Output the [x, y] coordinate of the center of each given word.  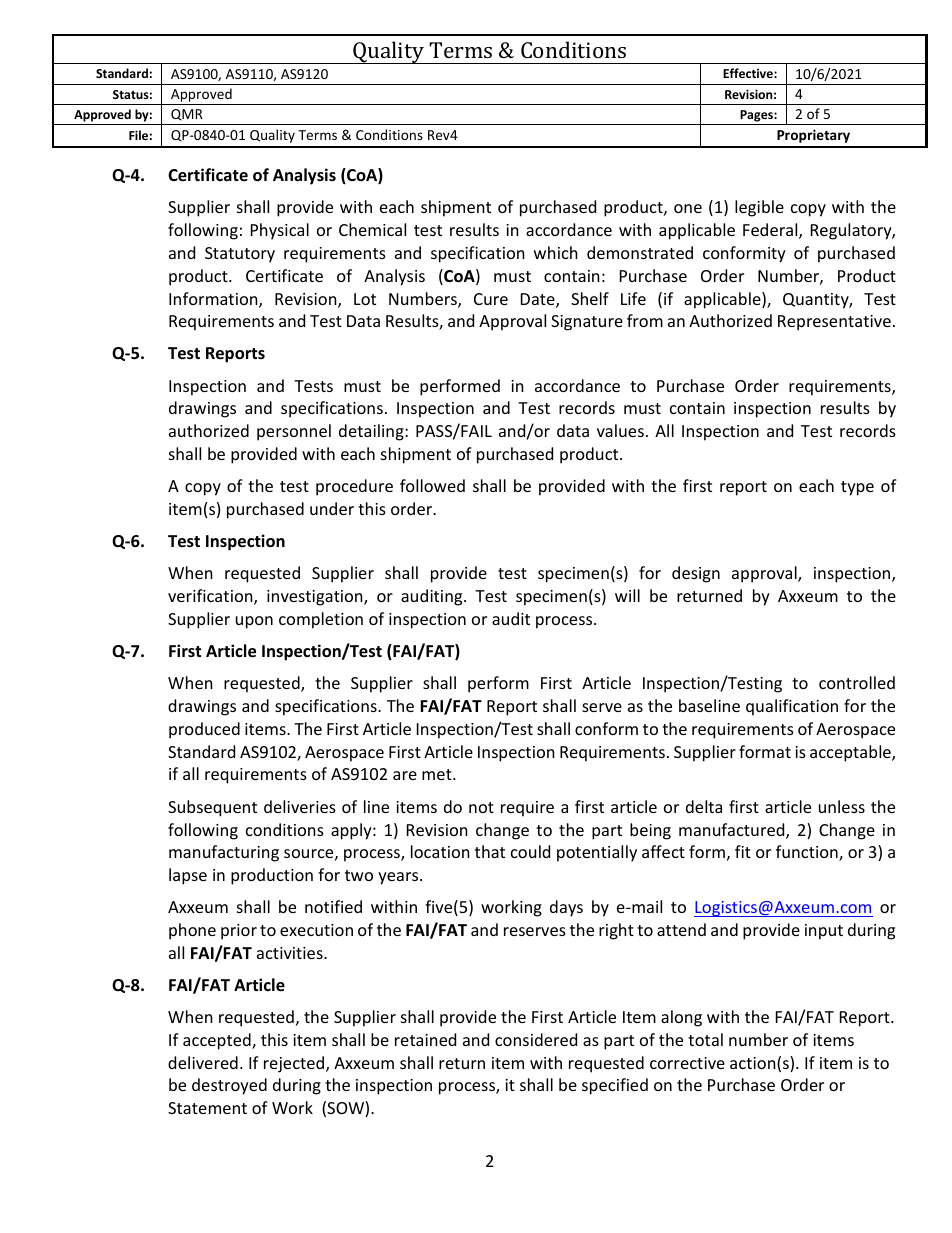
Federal [771, 231]
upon [254, 622]
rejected [295, 1064]
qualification [792, 707]
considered [536, 1039]
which [556, 252]
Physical [280, 231]
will [627, 595]
